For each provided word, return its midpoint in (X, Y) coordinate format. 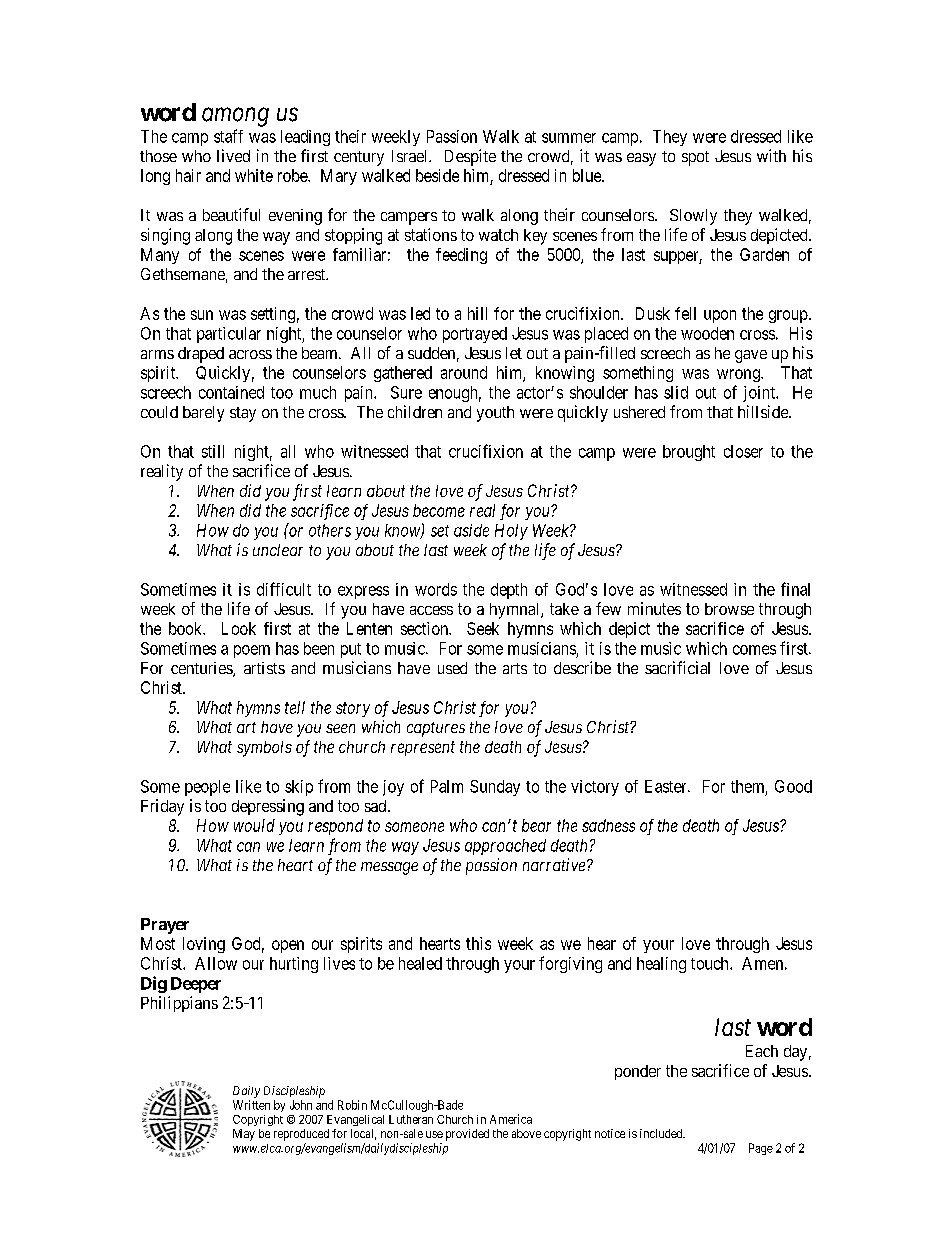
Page (761, 1149)
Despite (470, 157)
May (244, 1135)
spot (695, 158)
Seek (483, 628)
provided (467, 1135)
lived (233, 155)
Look (239, 628)
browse (729, 609)
